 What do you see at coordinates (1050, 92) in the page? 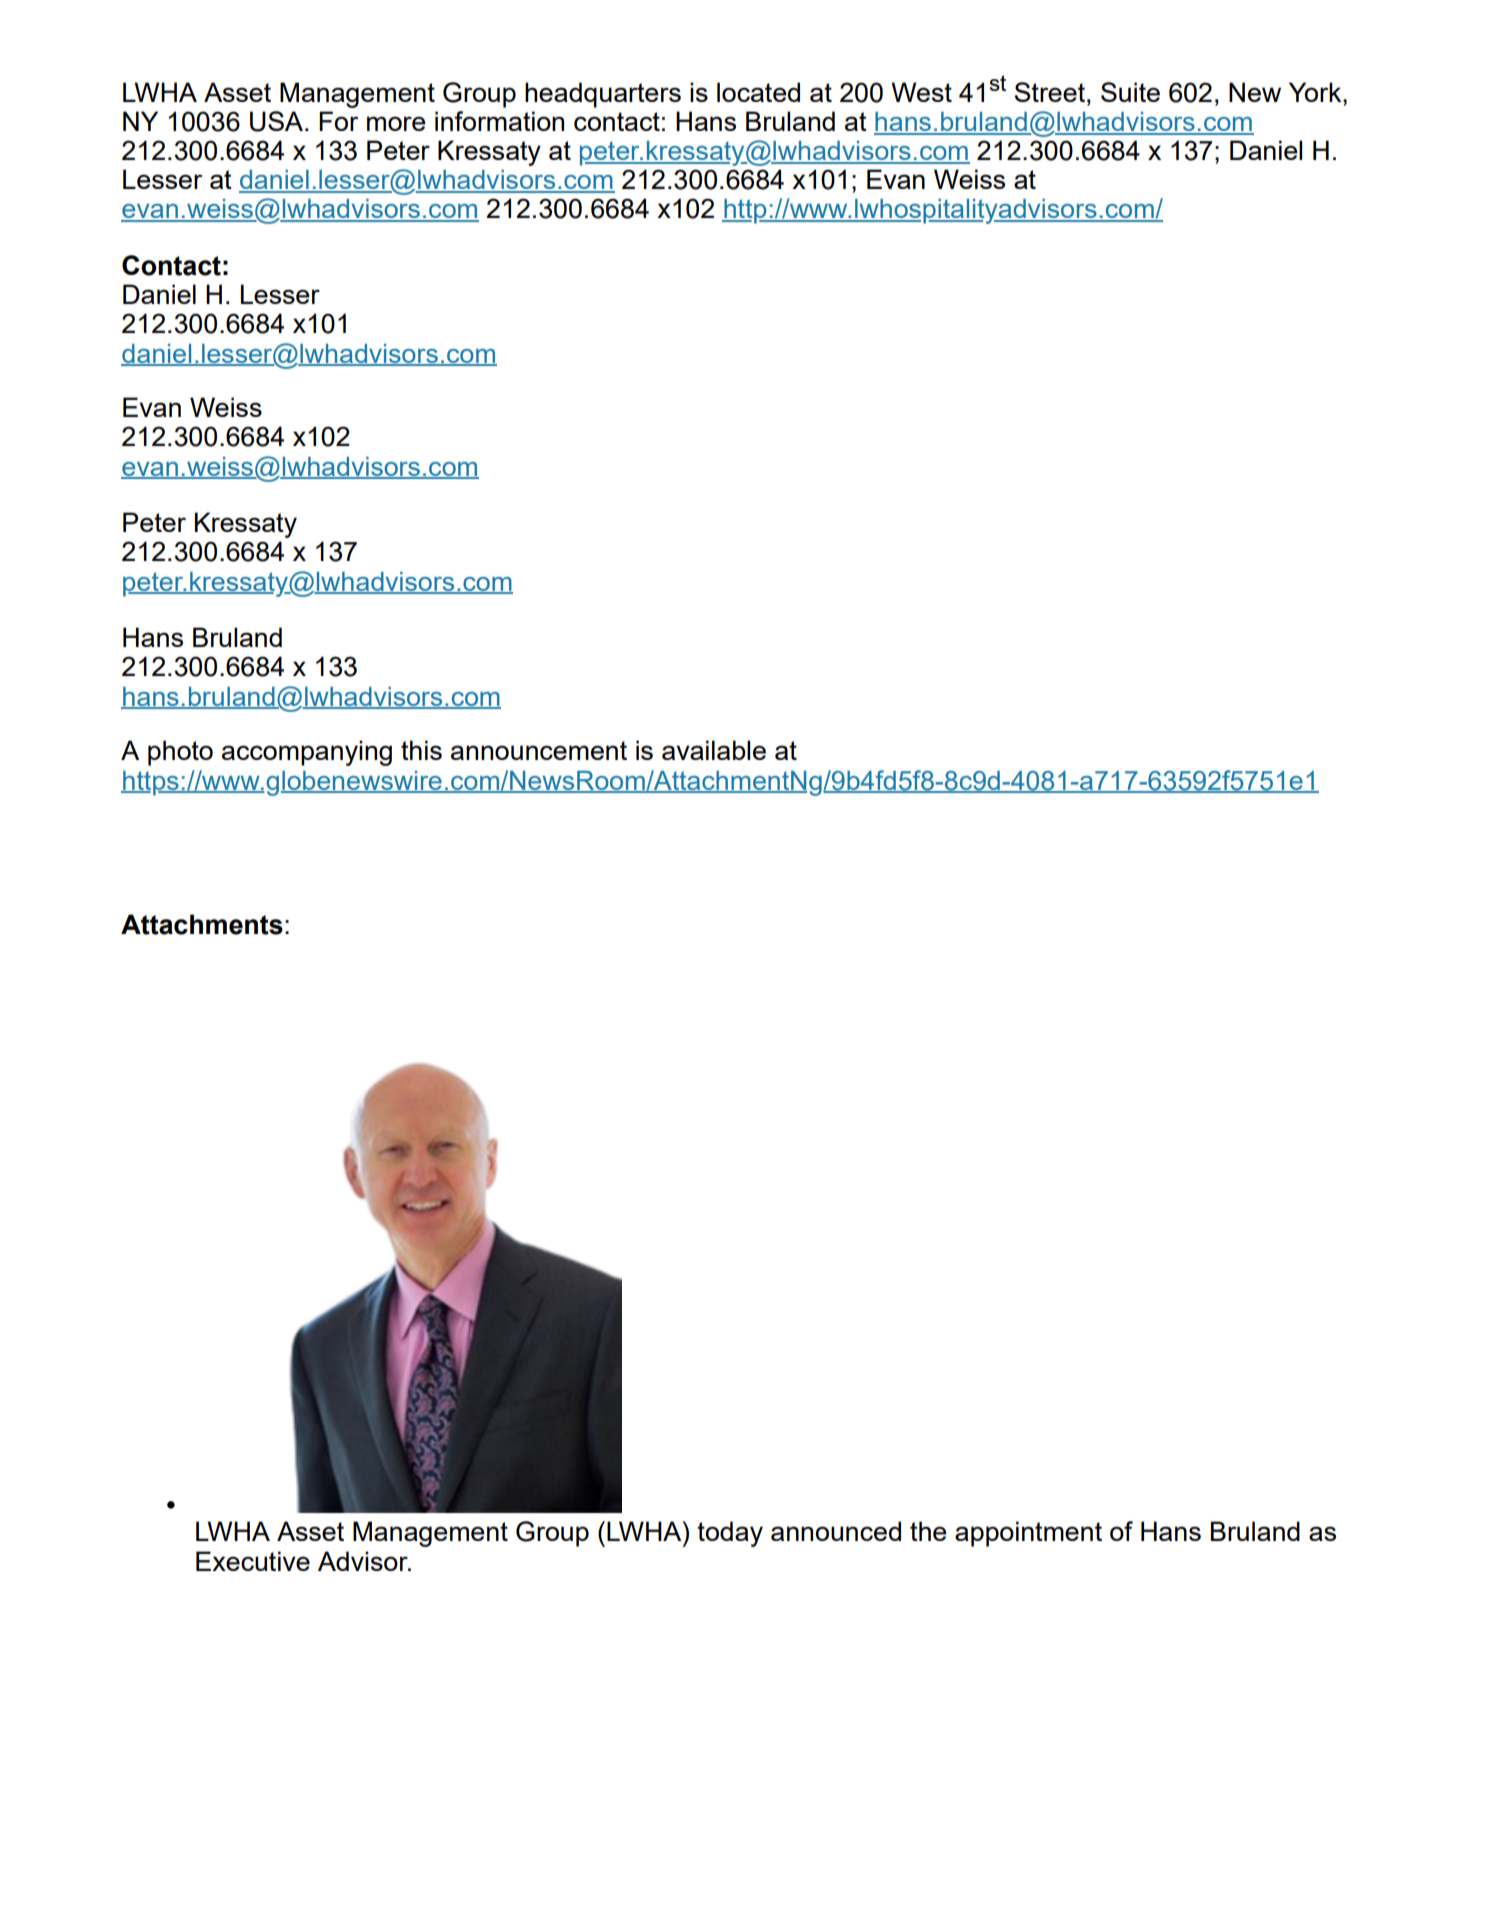
I see `Street` at bounding box center [1050, 92].
